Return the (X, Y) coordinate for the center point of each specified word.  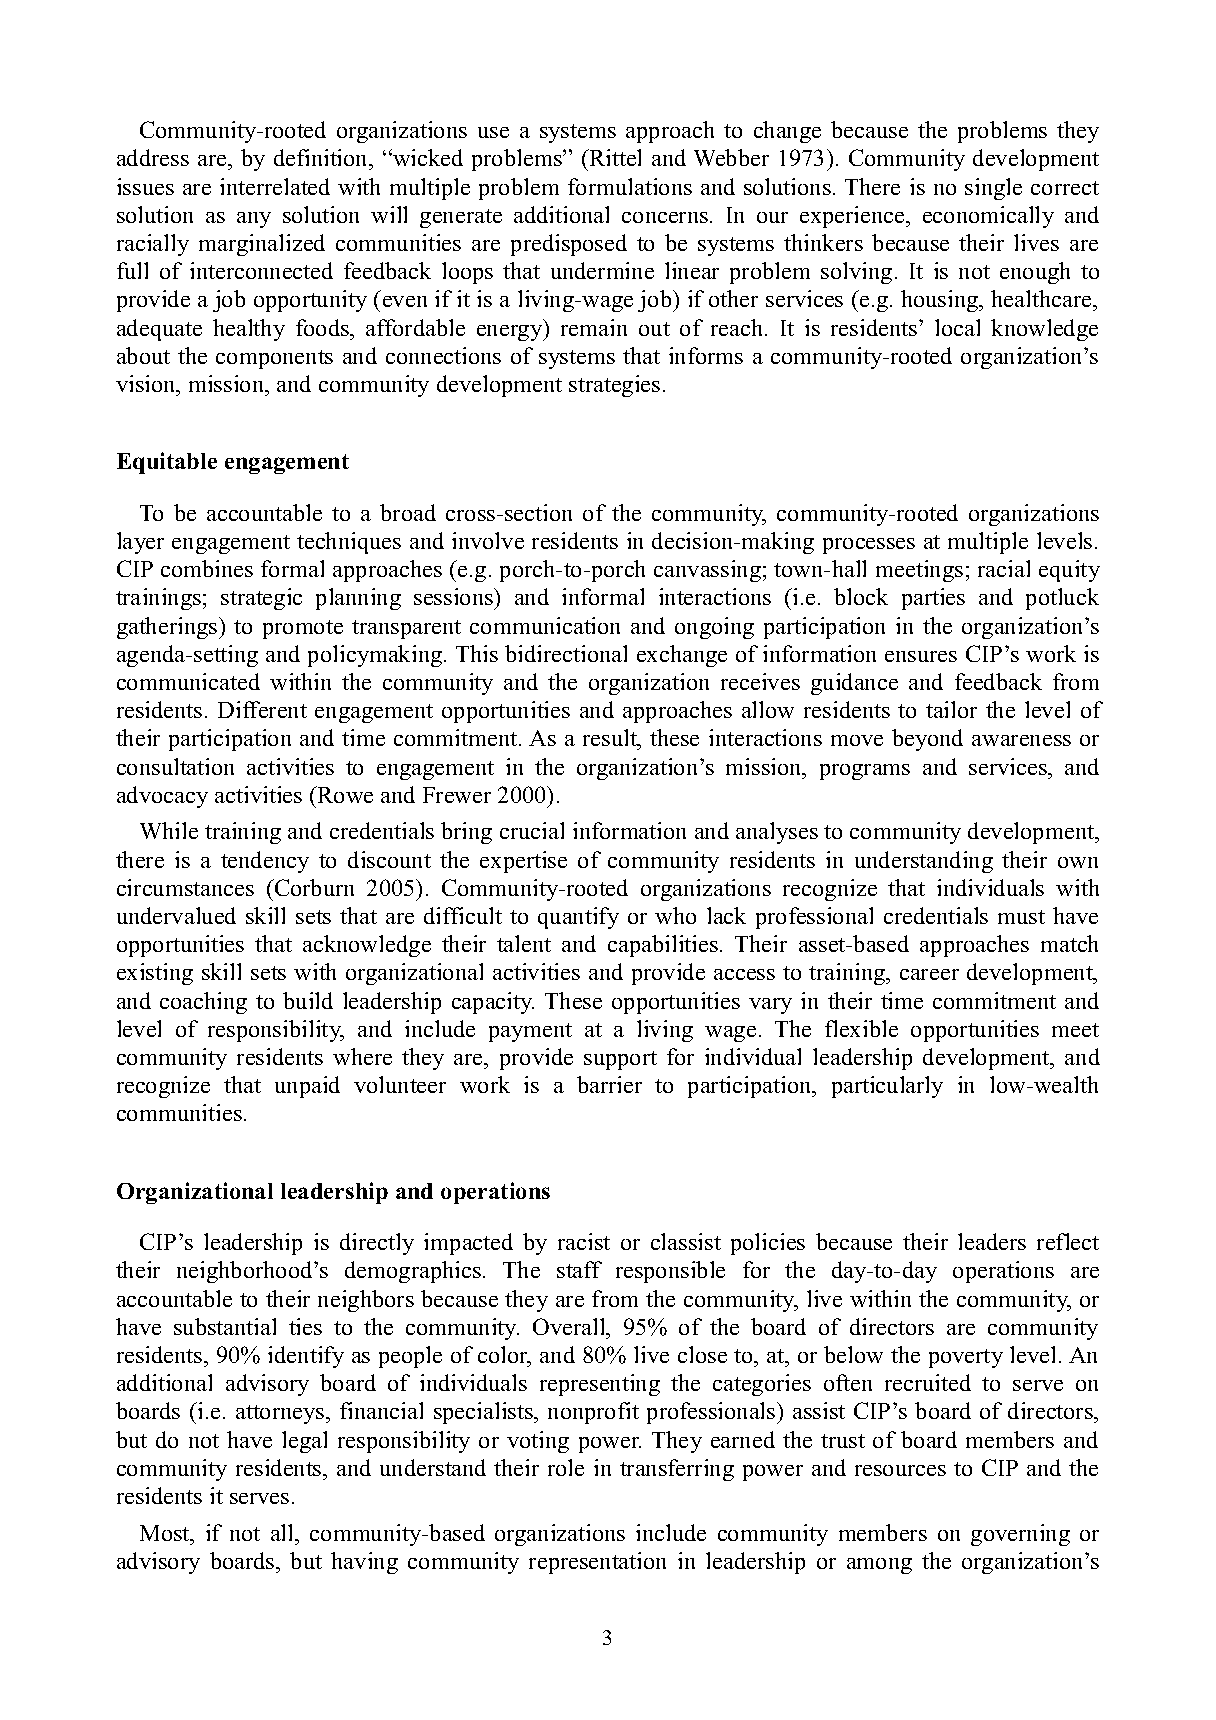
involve (488, 540)
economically (988, 217)
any (254, 220)
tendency (265, 862)
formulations (630, 186)
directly (377, 1244)
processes (869, 546)
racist (584, 1241)
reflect (1068, 1241)
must (1021, 917)
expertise (523, 862)
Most (166, 1533)
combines (207, 568)
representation (597, 1563)
